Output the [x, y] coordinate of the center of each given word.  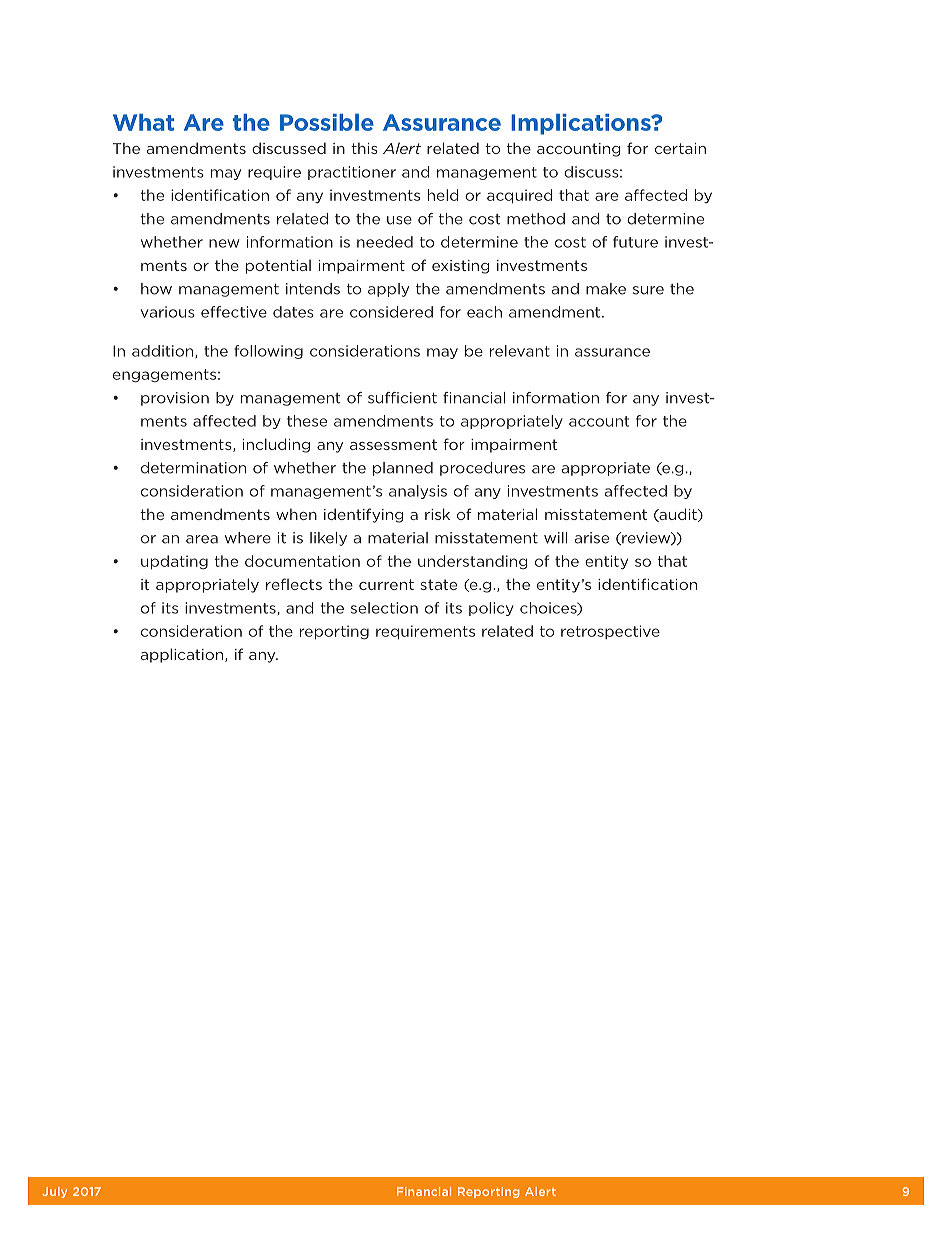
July [54, 1192]
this [364, 148]
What [143, 122]
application [183, 655]
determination [193, 468]
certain [680, 148]
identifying [364, 515]
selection [384, 608]
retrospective [610, 632]
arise [592, 538]
